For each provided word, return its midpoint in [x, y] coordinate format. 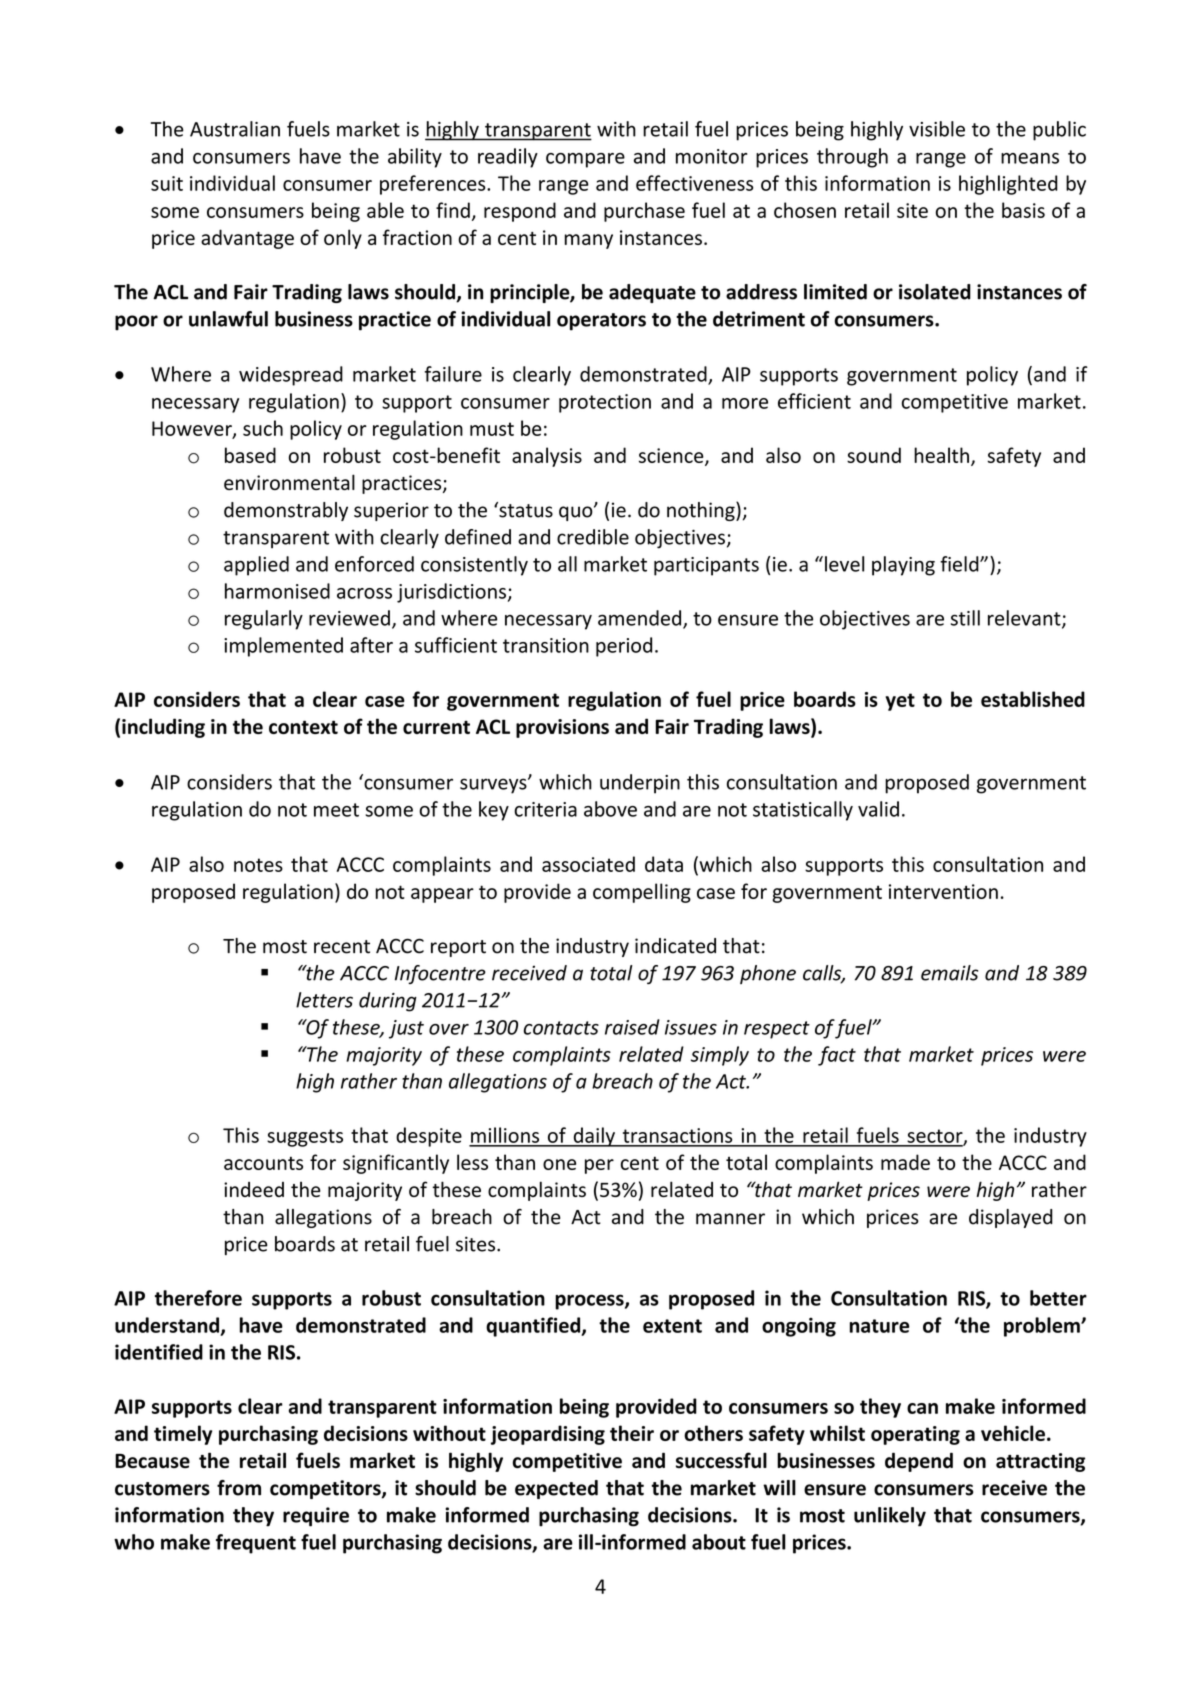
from [239, 1488]
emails [949, 973]
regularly [264, 620]
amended [641, 619]
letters [324, 1000]
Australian [235, 129]
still [965, 618]
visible [937, 129]
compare [585, 160]
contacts [561, 1028]
